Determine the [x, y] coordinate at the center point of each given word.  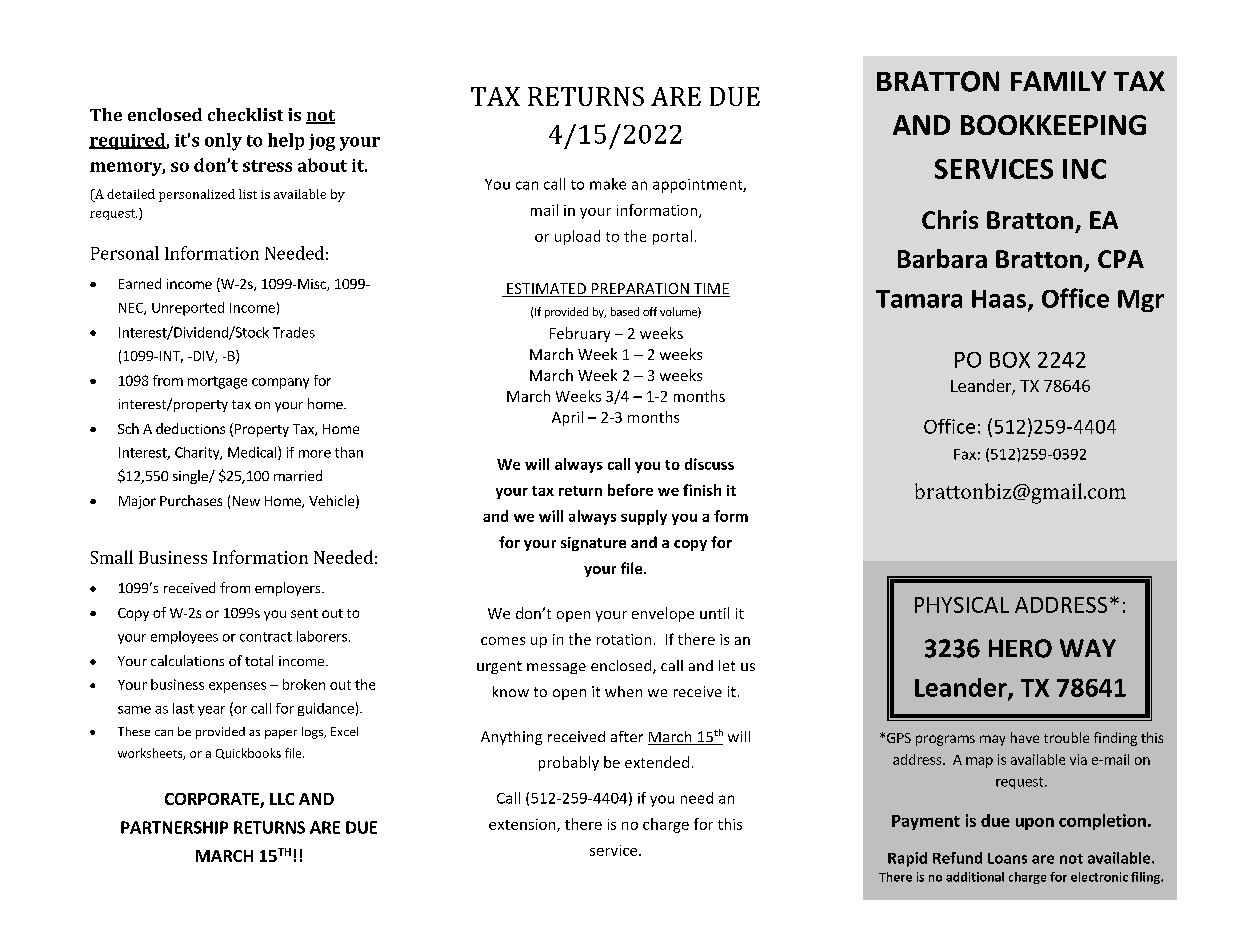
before [630, 490]
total [259, 660]
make [608, 184]
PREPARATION [640, 290]
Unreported [188, 309]
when [623, 691]
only [223, 142]
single [191, 477]
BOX [1010, 360]
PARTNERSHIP [174, 827]
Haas [1000, 300]
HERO [1020, 648]
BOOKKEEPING [1053, 125]
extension [523, 825]
